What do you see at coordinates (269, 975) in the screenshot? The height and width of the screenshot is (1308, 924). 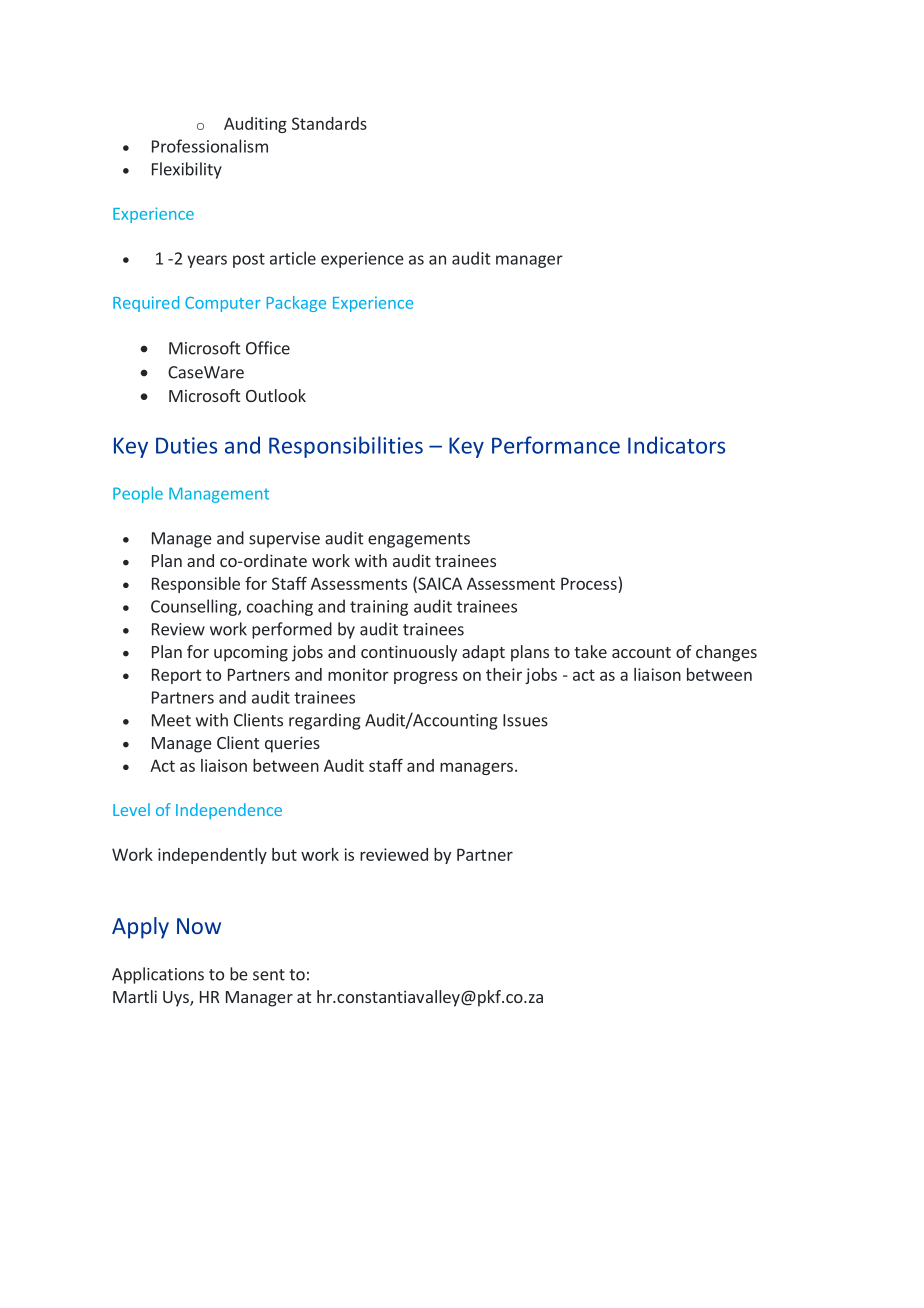 I see `sent` at bounding box center [269, 975].
